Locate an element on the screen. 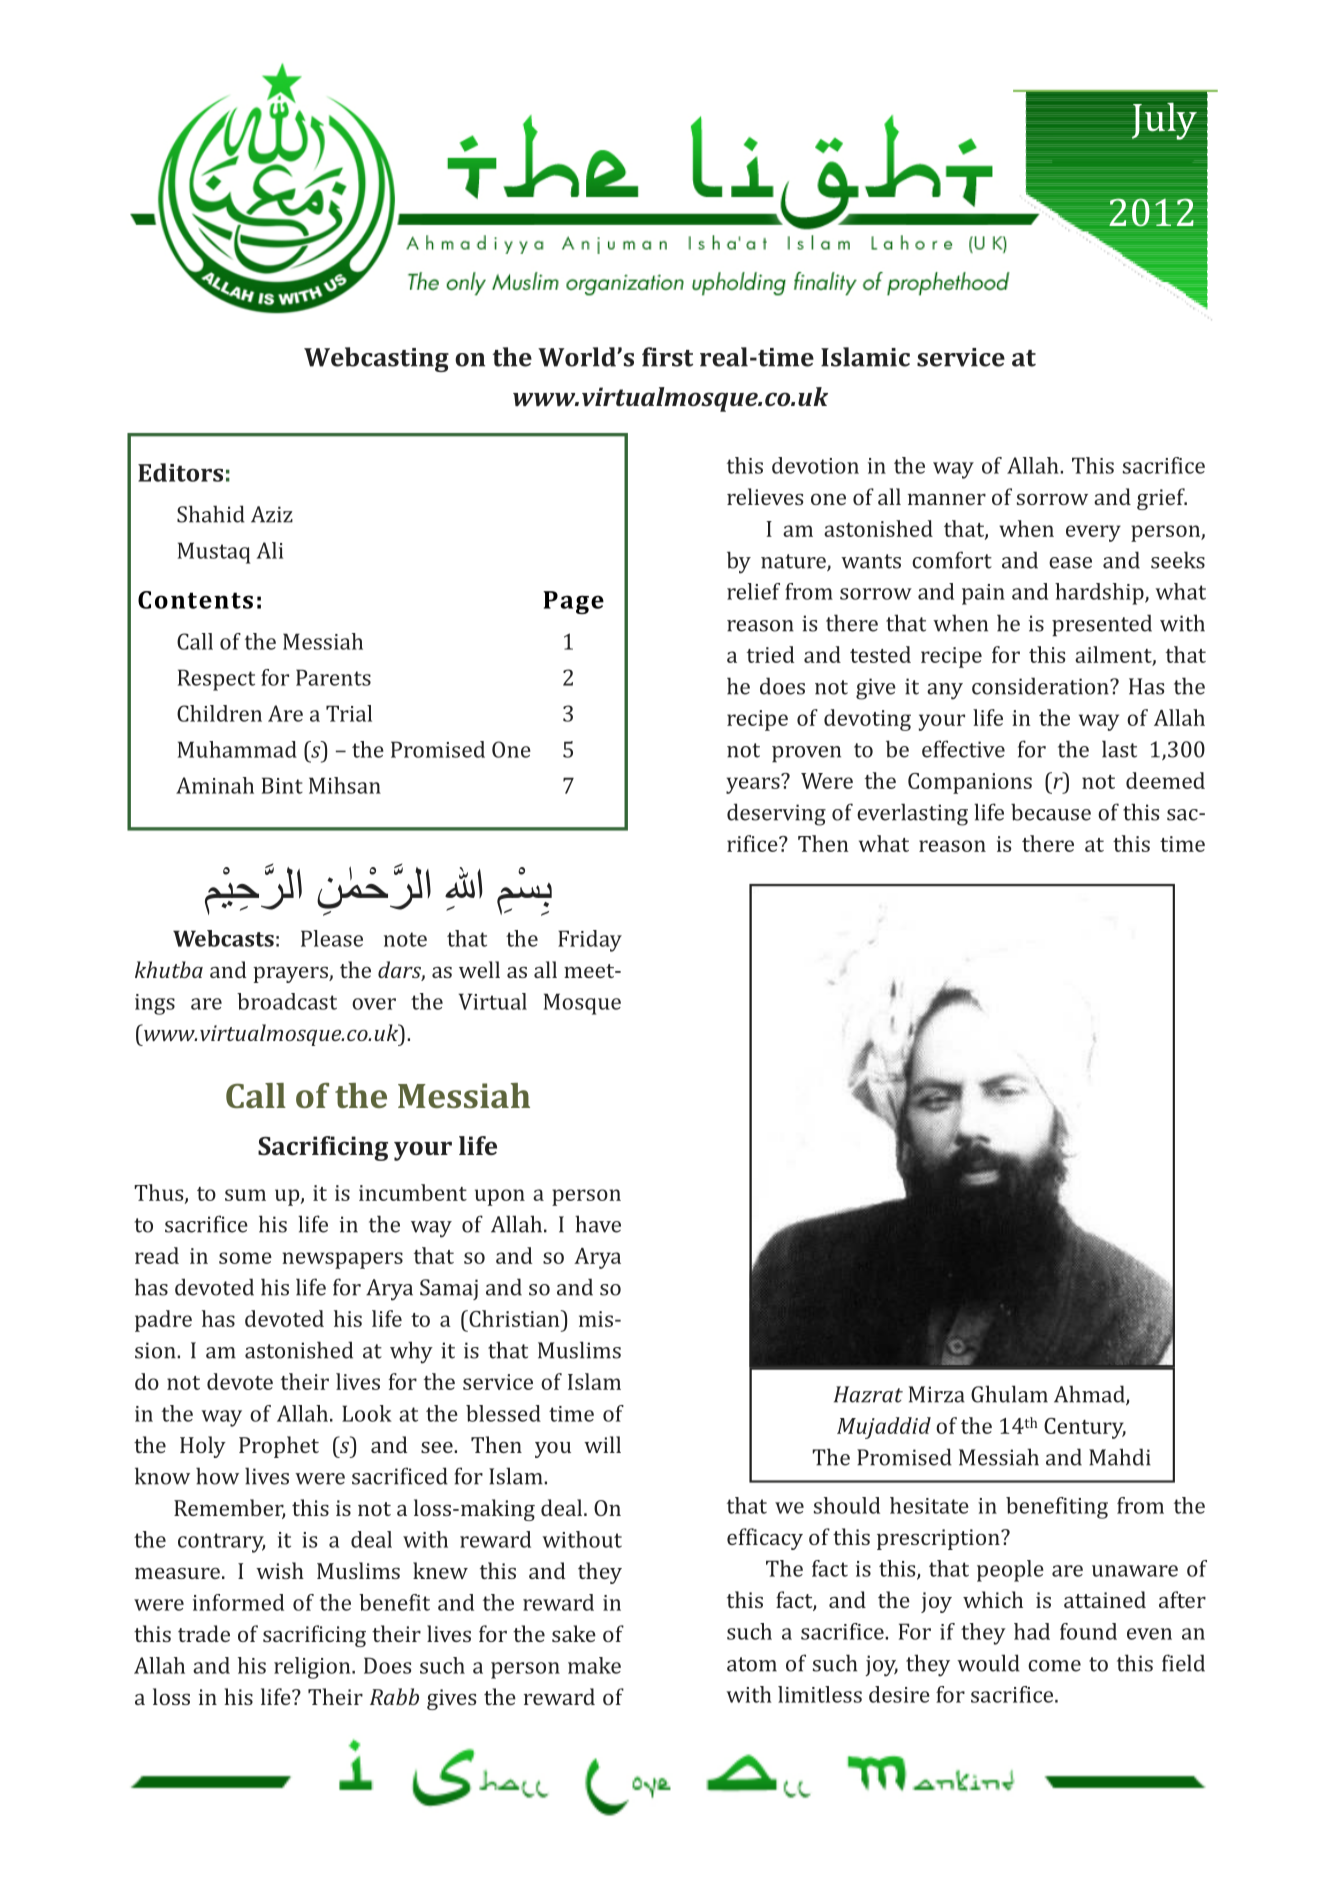  Editors is located at coordinates (180, 472).
